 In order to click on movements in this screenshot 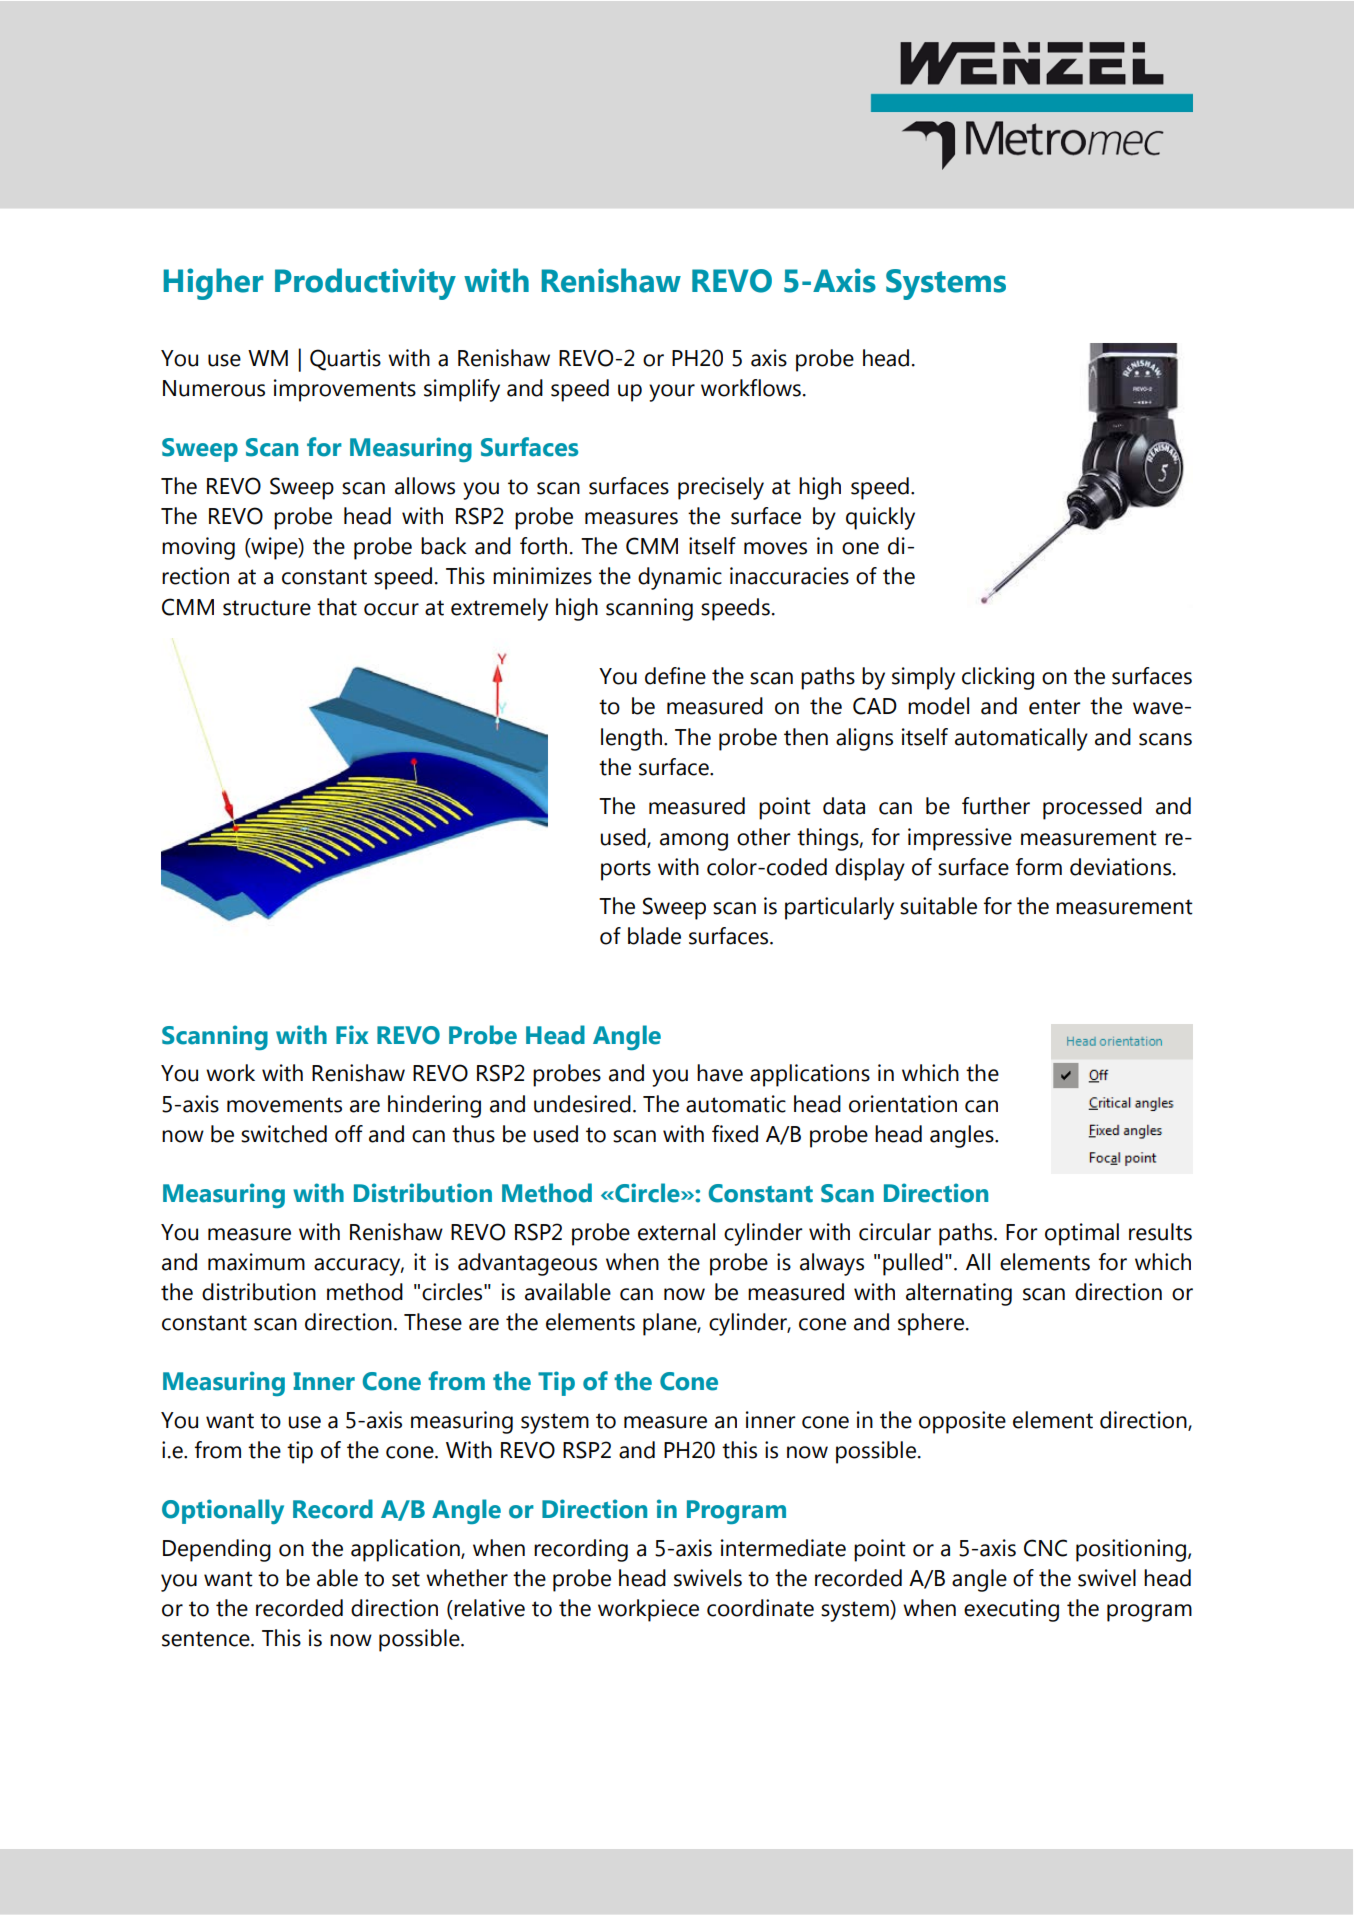, I will do `click(284, 1105)`.
